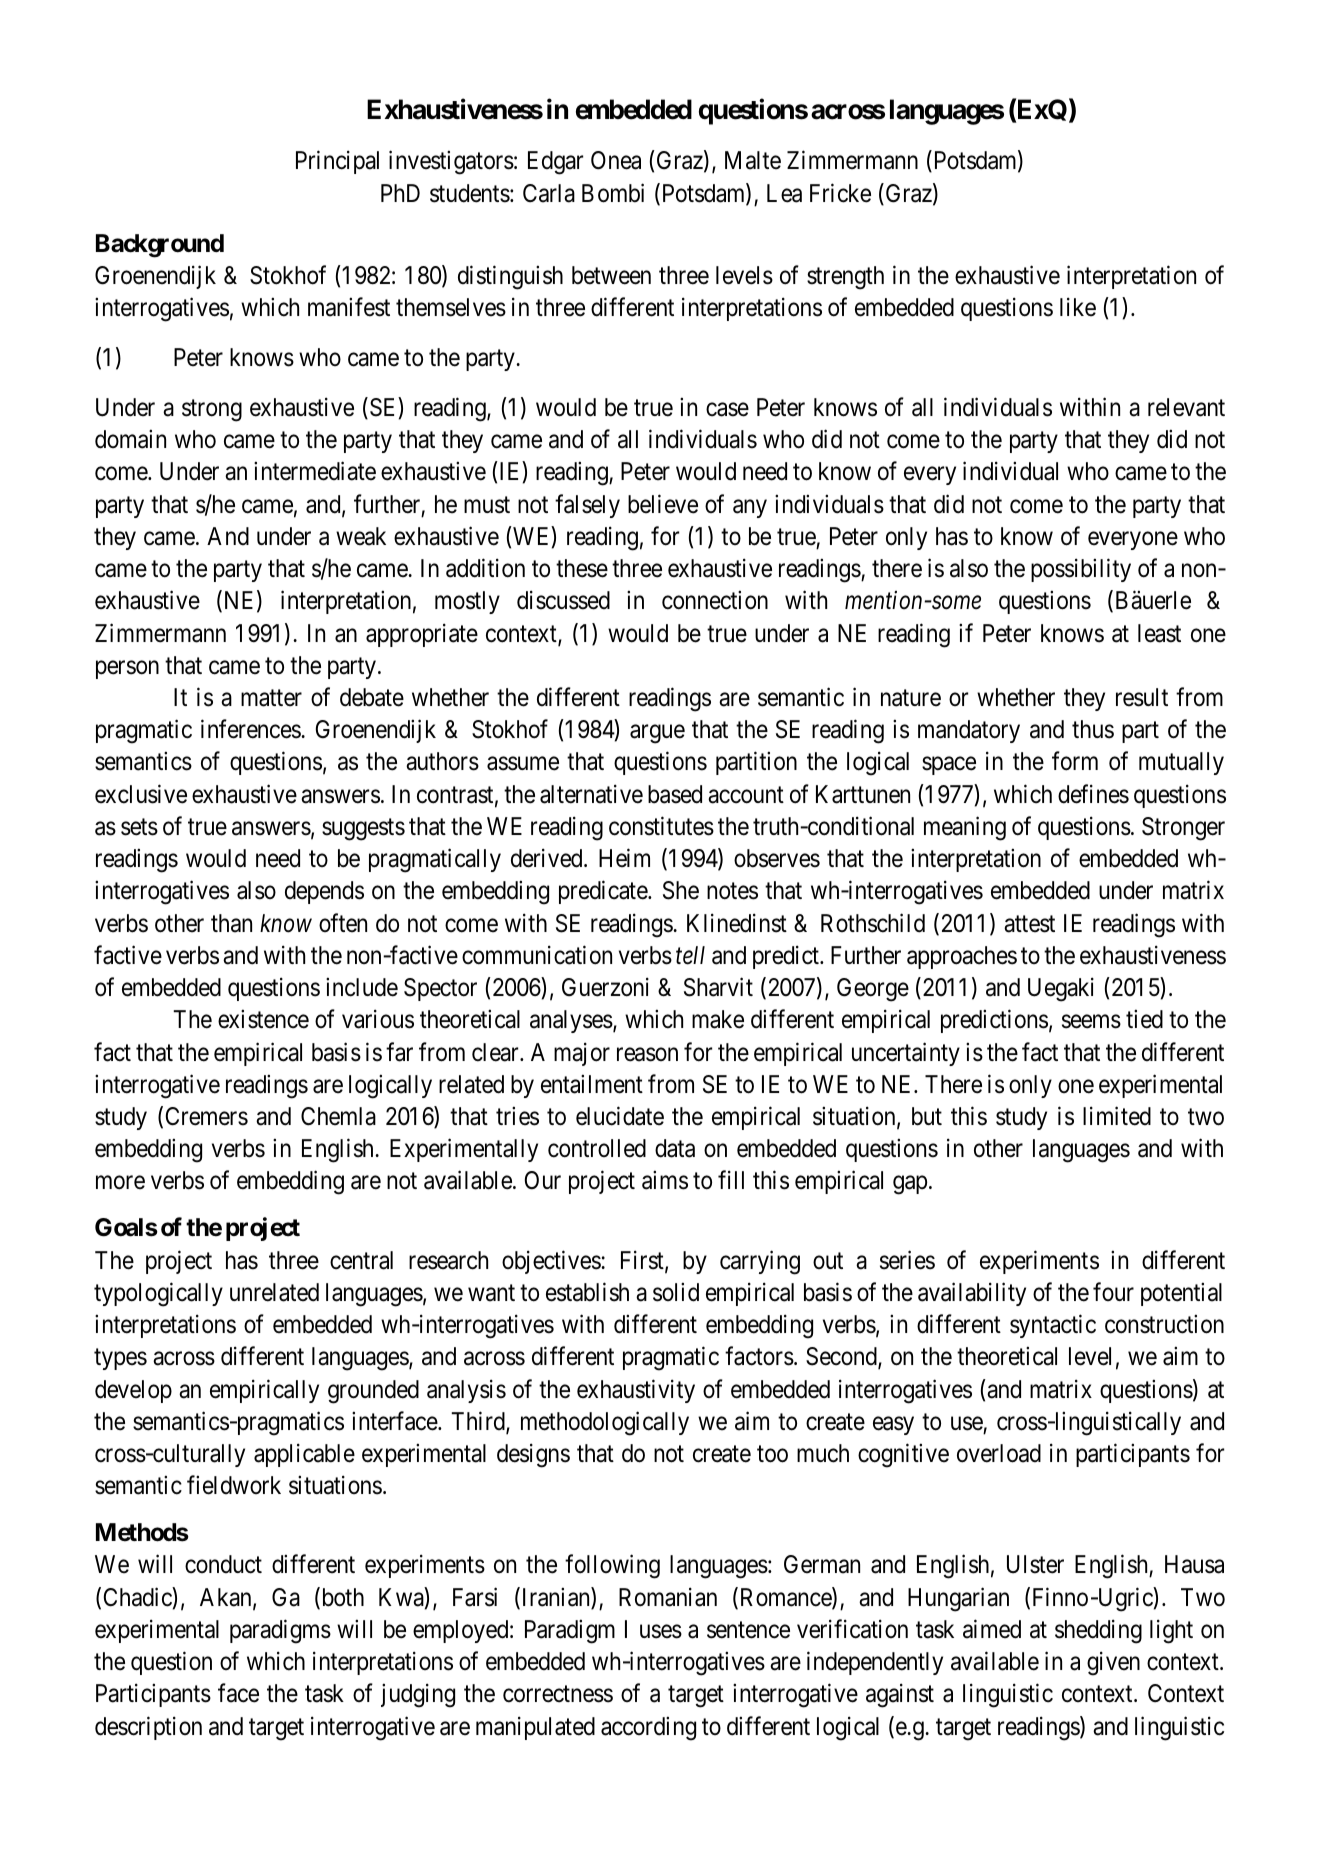 The height and width of the image is (1865, 1319). I want to click on between, so click(611, 275).
